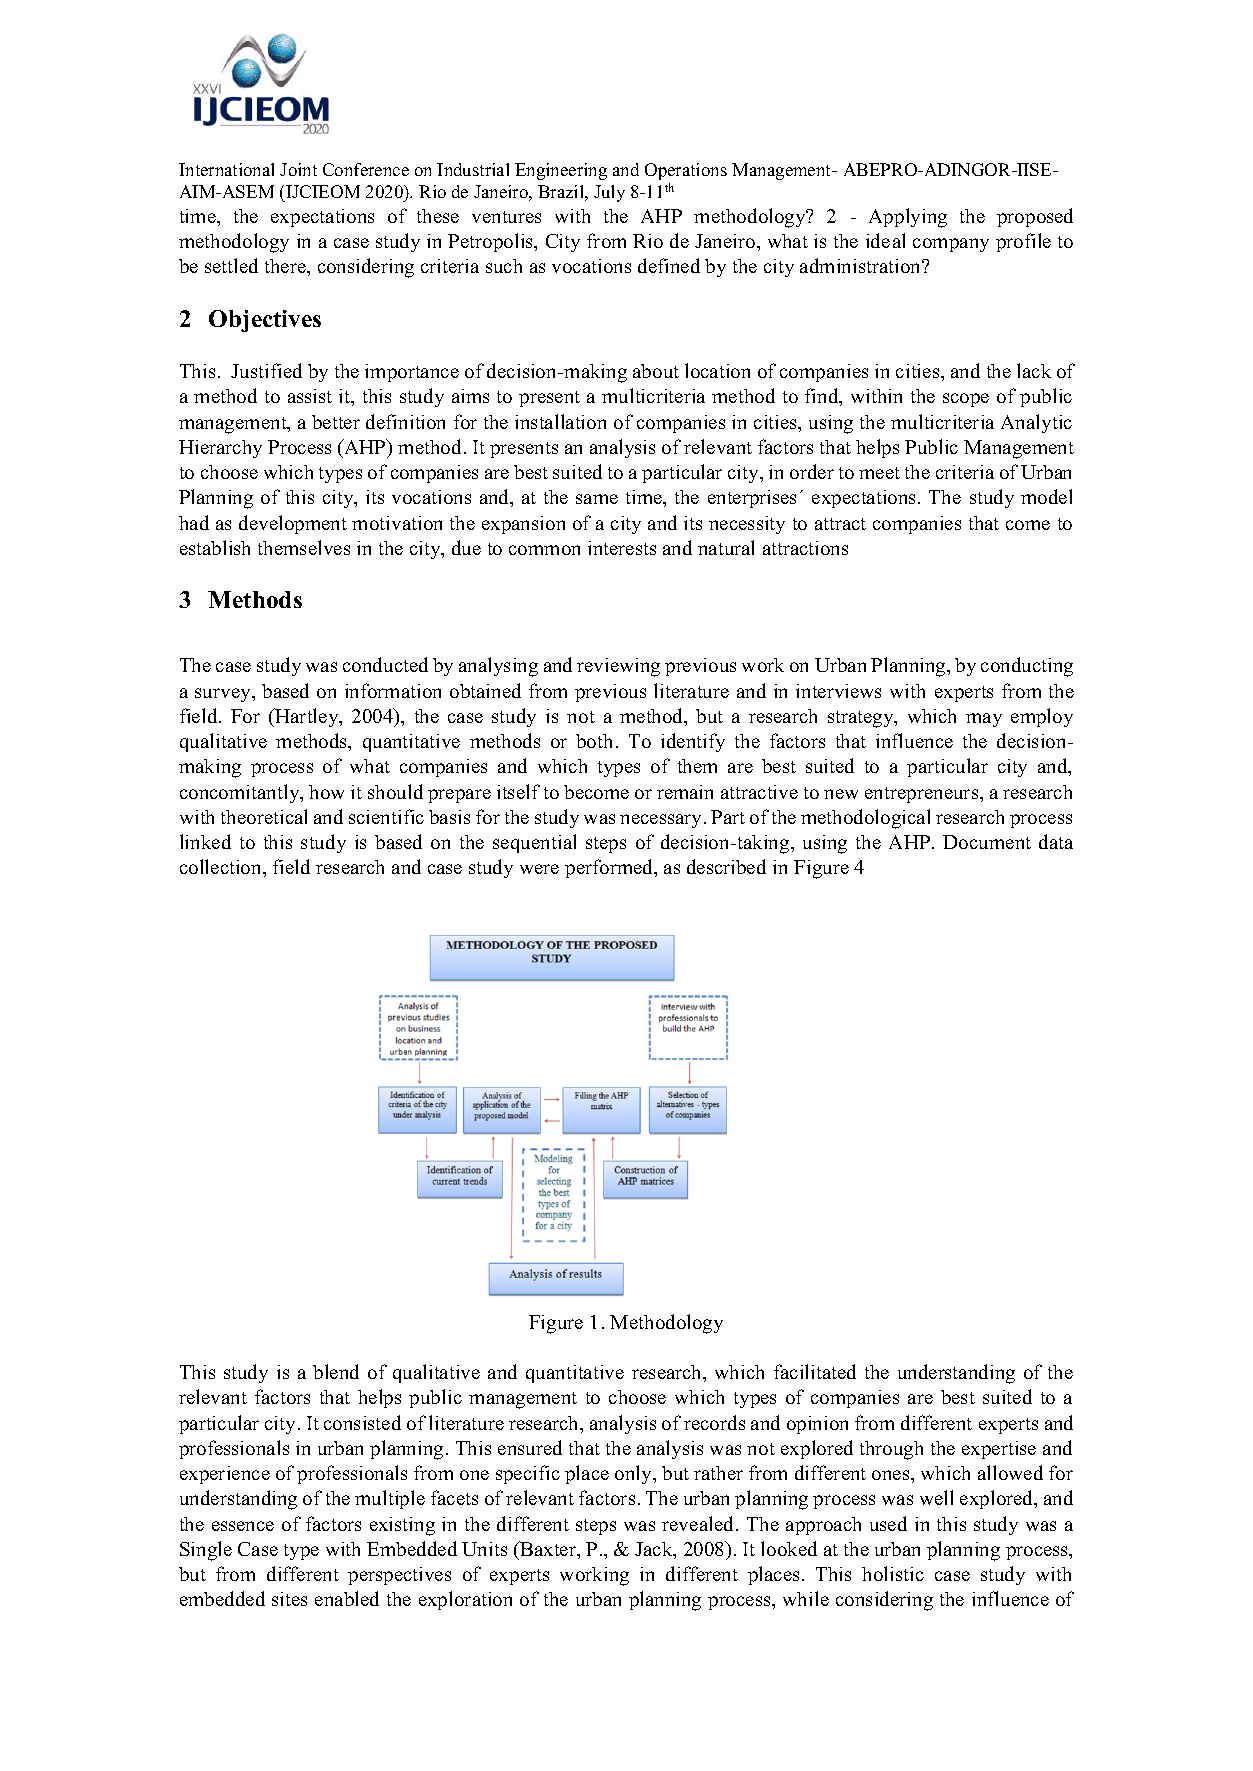 Image resolution: width=1253 pixels, height=1771 pixels. I want to click on meet, so click(879, 473).
